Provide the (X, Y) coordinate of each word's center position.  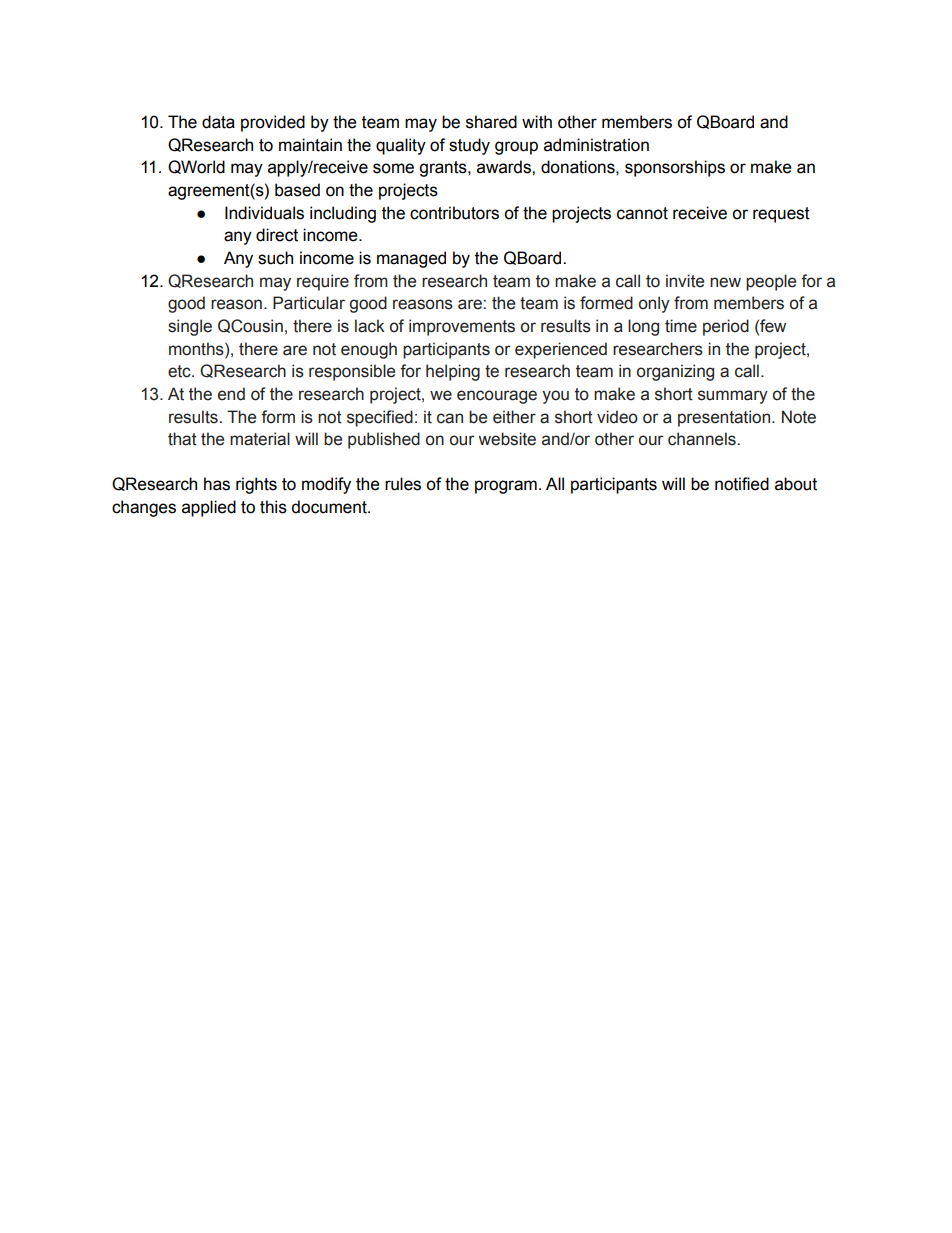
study (469, 146)
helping (453, 372)
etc (180, 371)
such (275, 258)
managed (411, 259)
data (218, 122)
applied (209, 508)
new (725, 282)
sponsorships (675, 168)
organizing (675, 372)
